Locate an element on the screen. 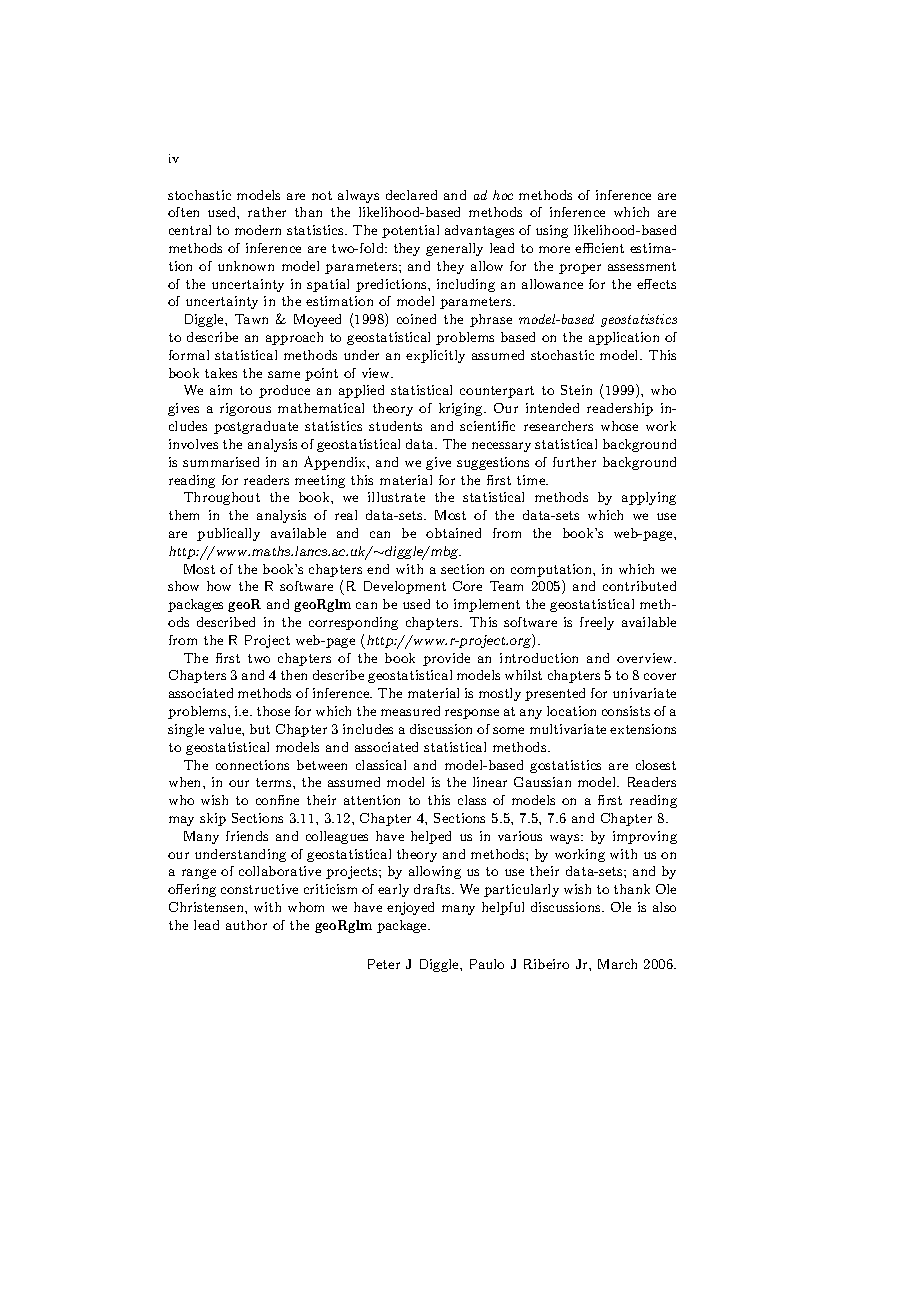 This screenshot has width=924, height=1308. March is located at coordinates (617, 964).
